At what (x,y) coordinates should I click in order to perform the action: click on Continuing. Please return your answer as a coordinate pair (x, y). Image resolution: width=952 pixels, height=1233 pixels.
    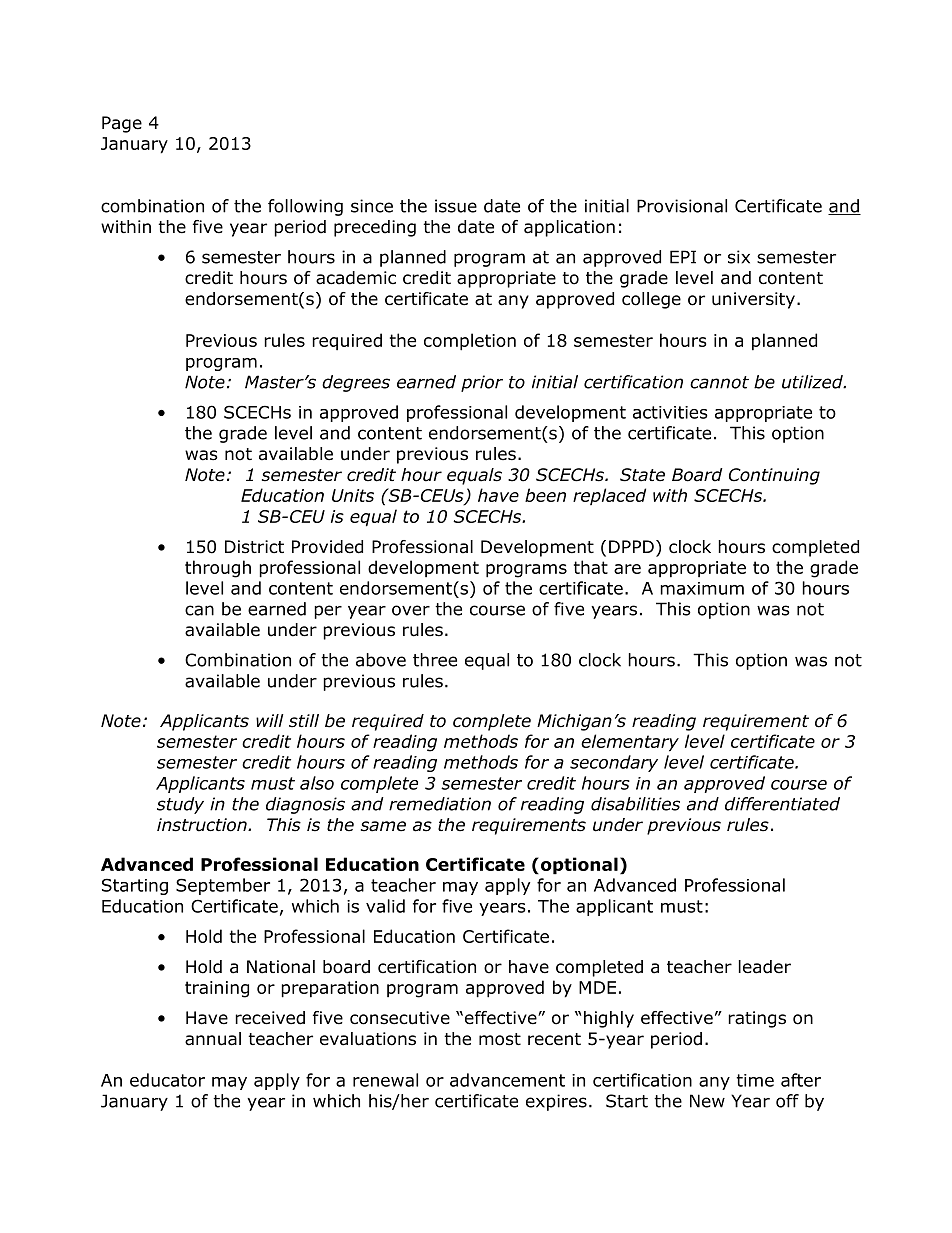
    Looking at the image, I should click on (774, 476).
